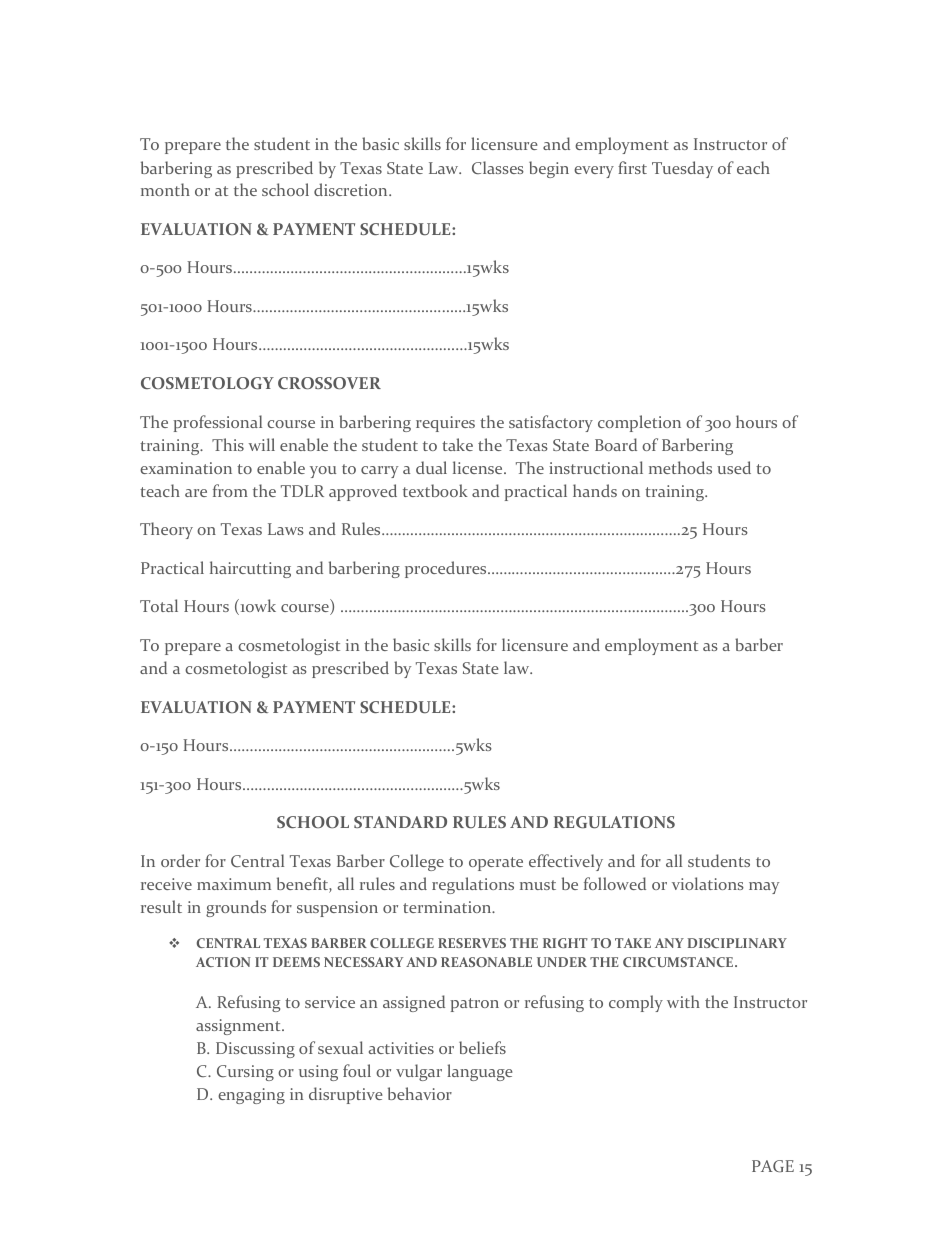 The height and width of the screenshot is (1233, 952). What do you see at coordinates (773, 1166) in the screenshot?
I see `PAGE` at bounding box center [773, 1166].
